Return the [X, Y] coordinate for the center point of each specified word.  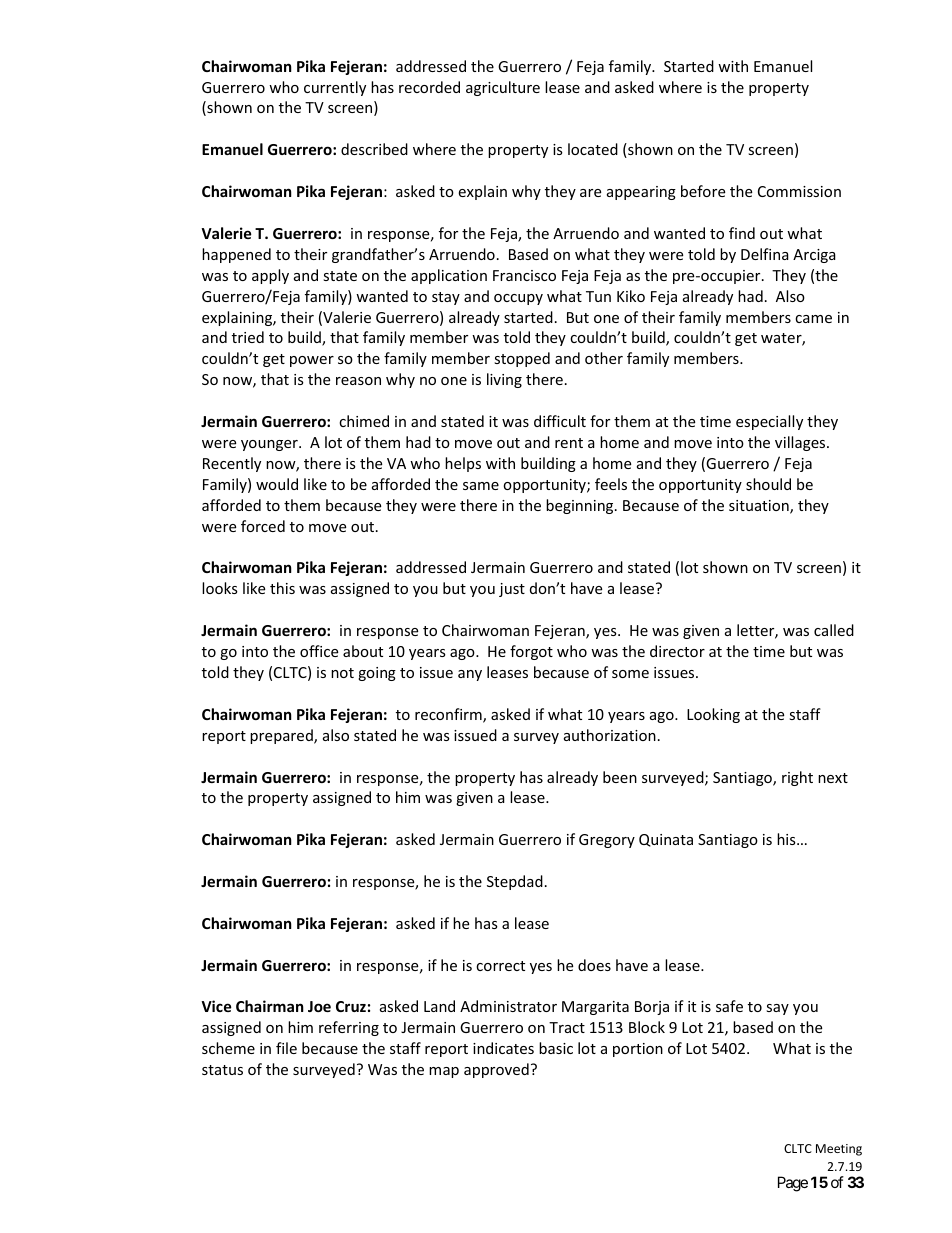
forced [263, 526]
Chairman [270, 1006]
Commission [799, 191]
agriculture [503, 88]
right [797, 778]
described [374, 149]
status [222, 1070]
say [777, 1009]
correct [500, 966]
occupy [518, 299]
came [813, 319]
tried [248, 337]
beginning [581, 506]
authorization [610, 735]
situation [760, 507]
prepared [282, 736]
